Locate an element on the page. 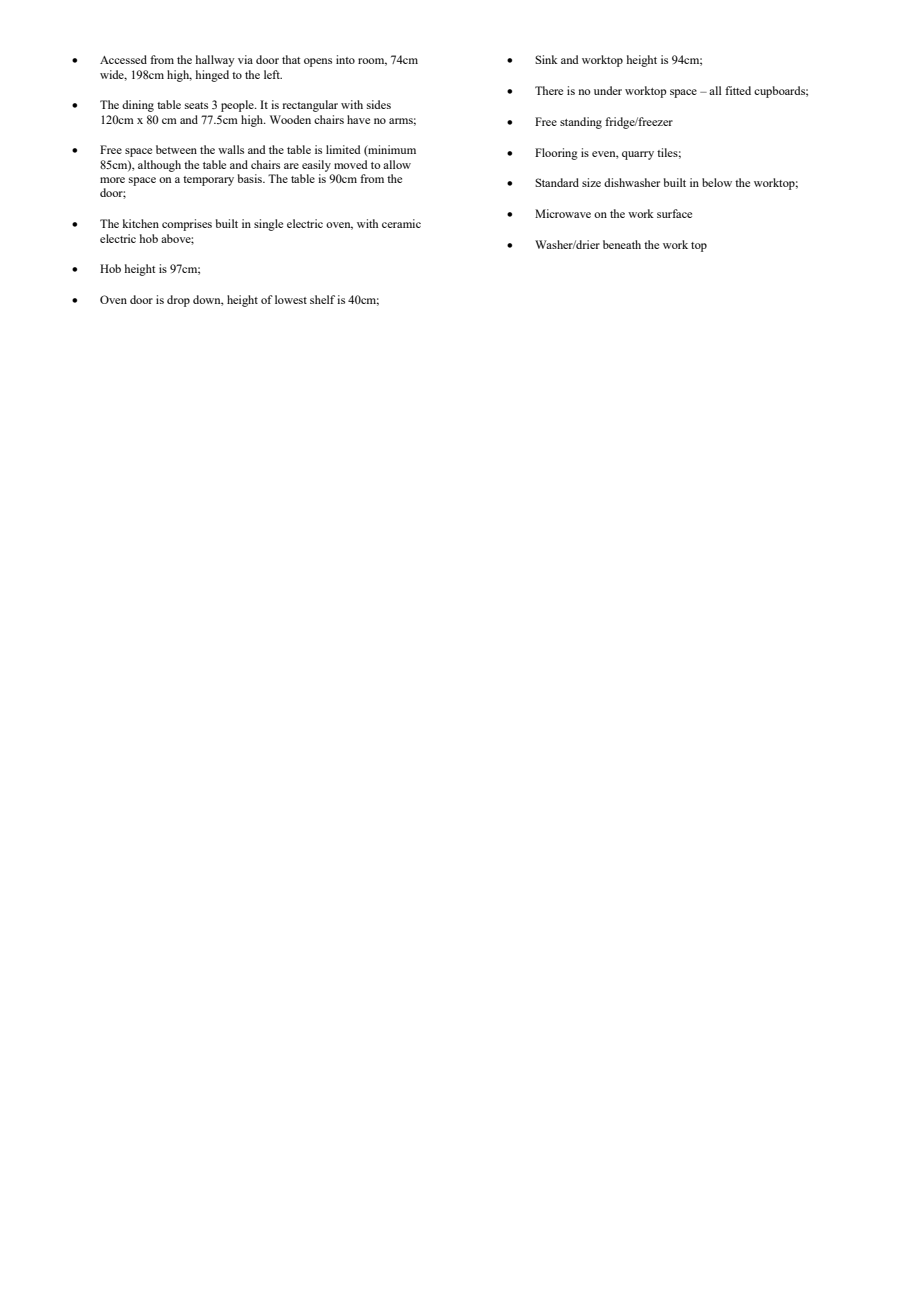  hallway is located at coordinates (215, 61).
